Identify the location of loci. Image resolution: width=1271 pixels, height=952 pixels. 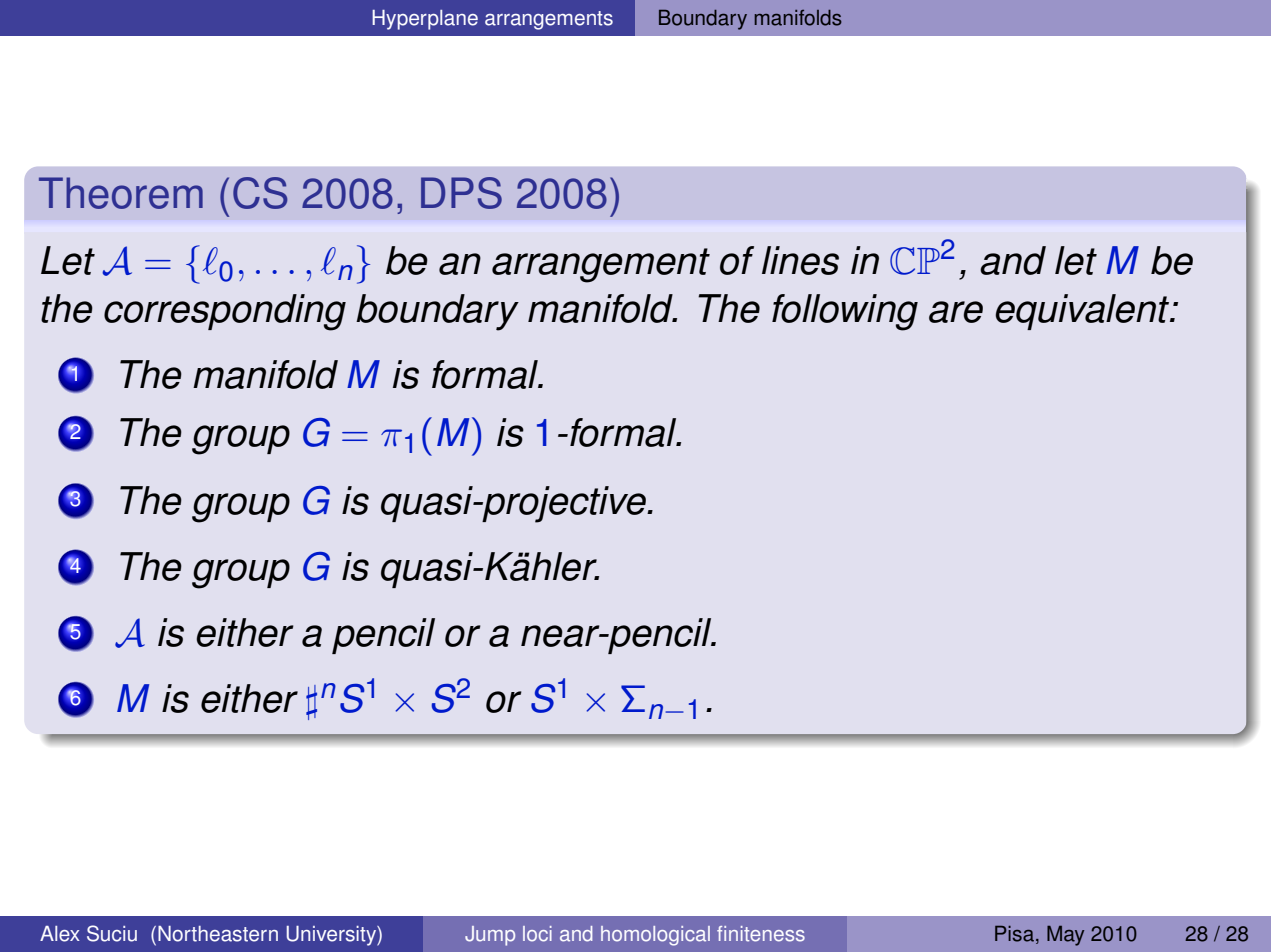
(537, 934).
